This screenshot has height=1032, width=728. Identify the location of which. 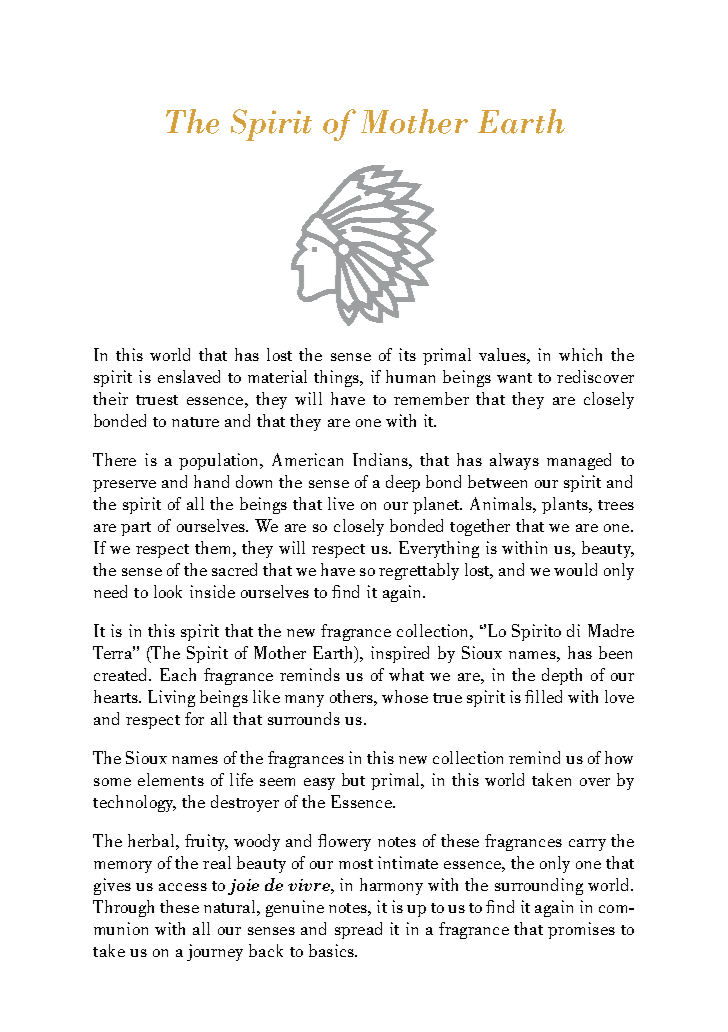
(580, 354).
